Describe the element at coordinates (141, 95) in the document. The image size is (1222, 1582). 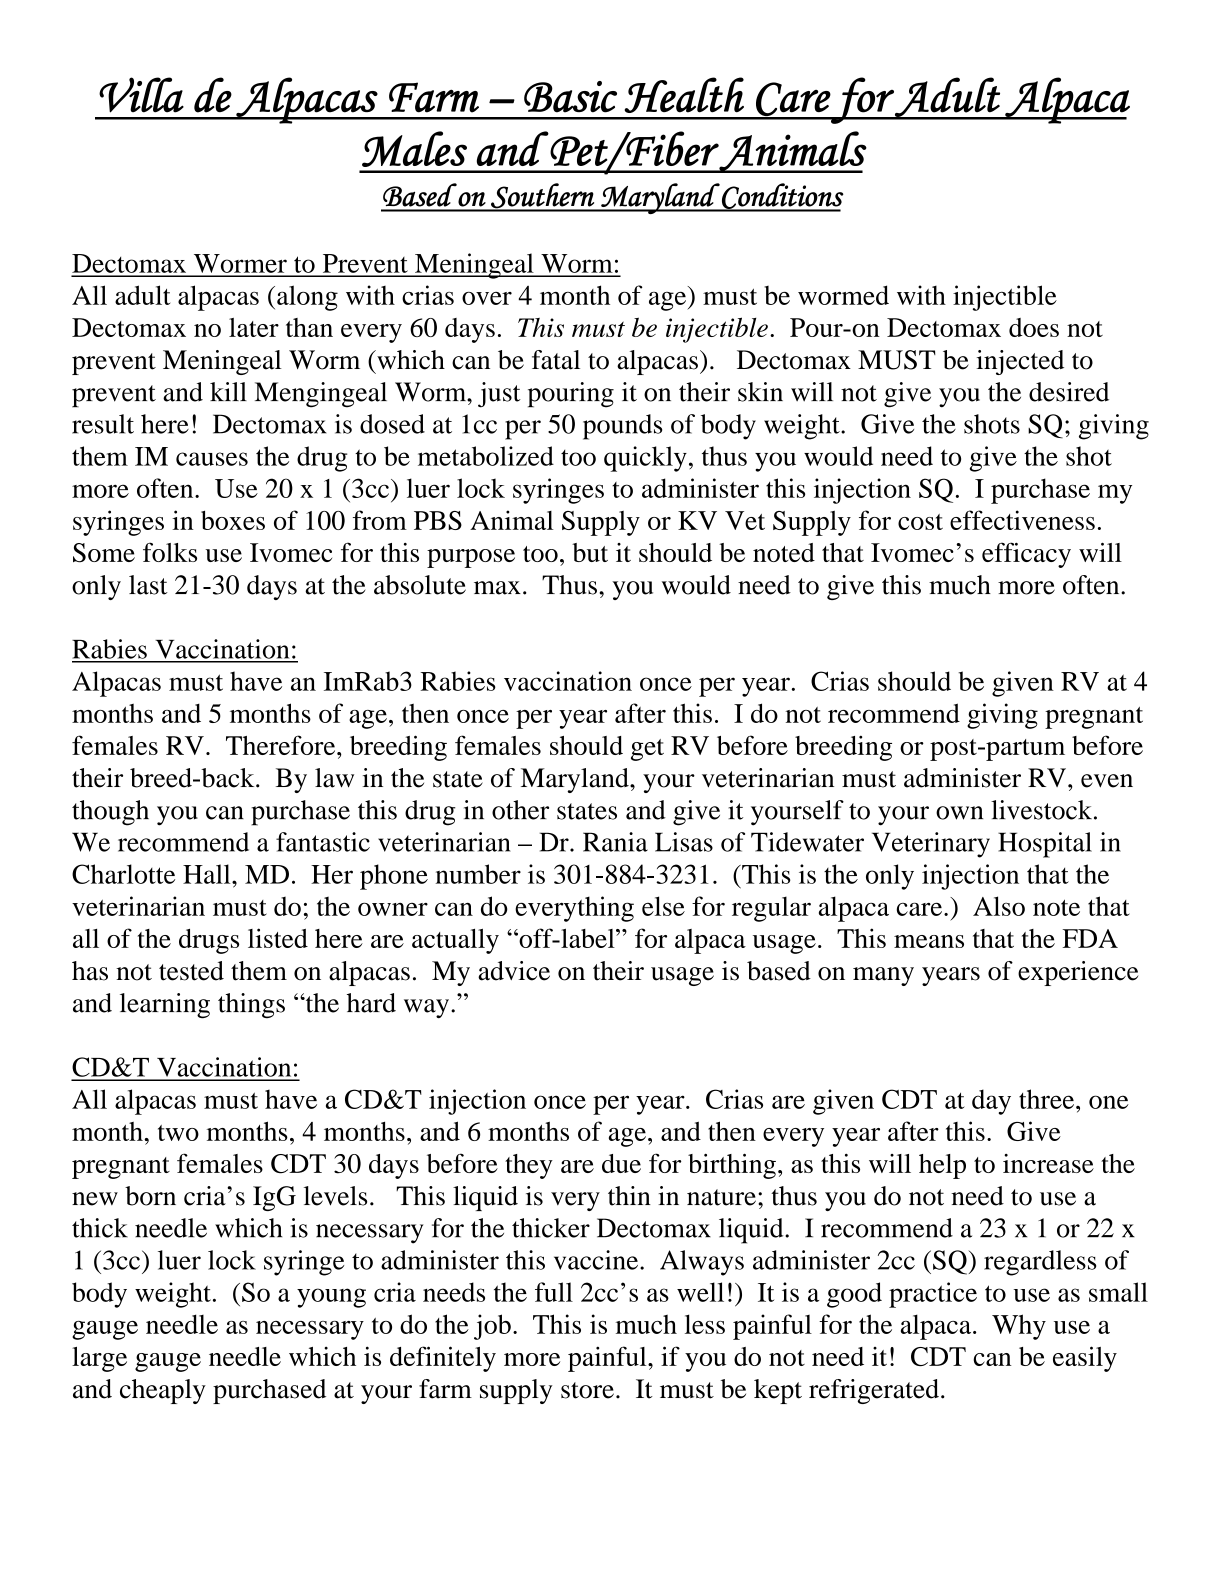
I see `Villa` at that location.
